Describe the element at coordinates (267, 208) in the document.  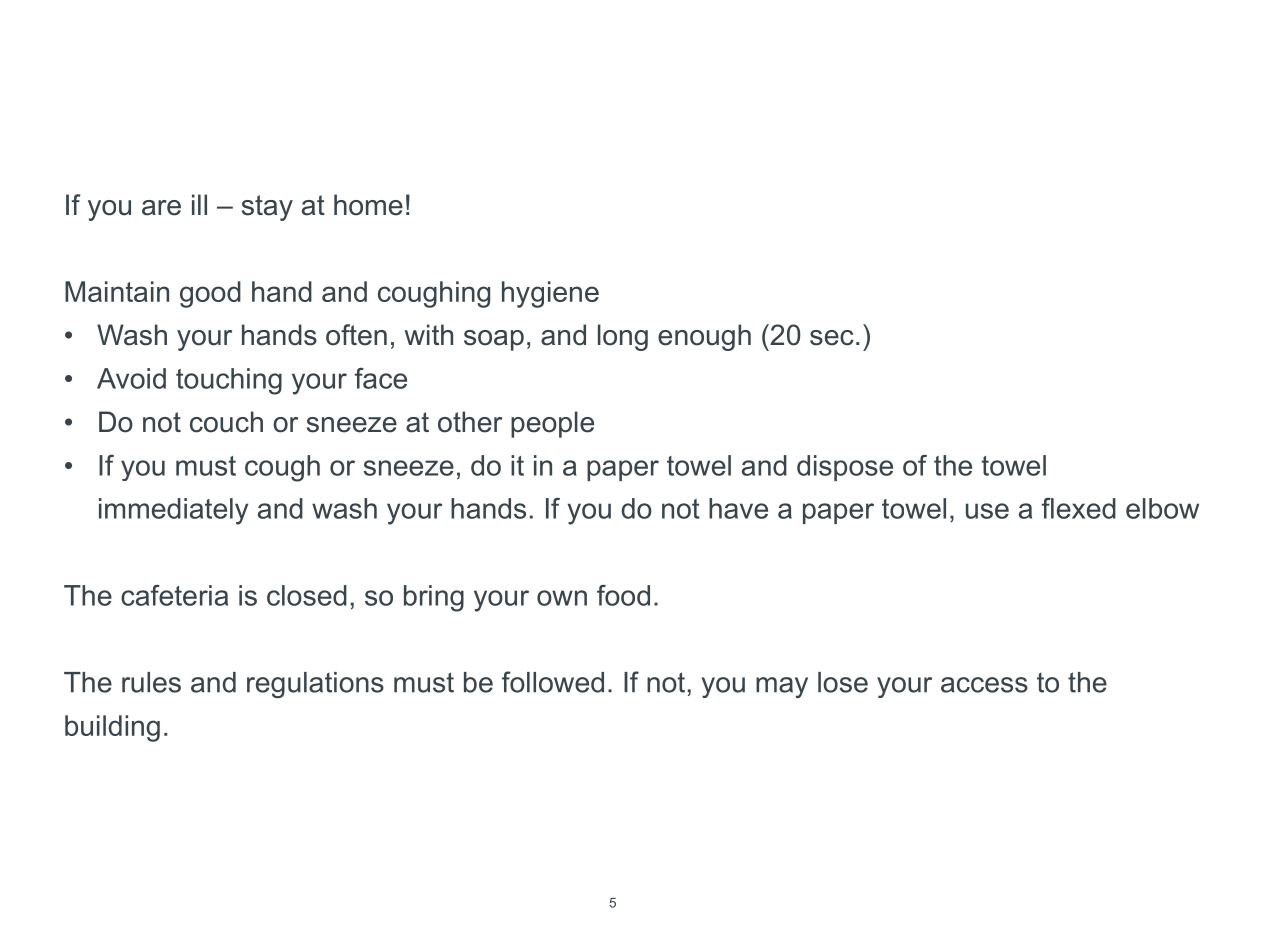
I see `stay` at that location.
